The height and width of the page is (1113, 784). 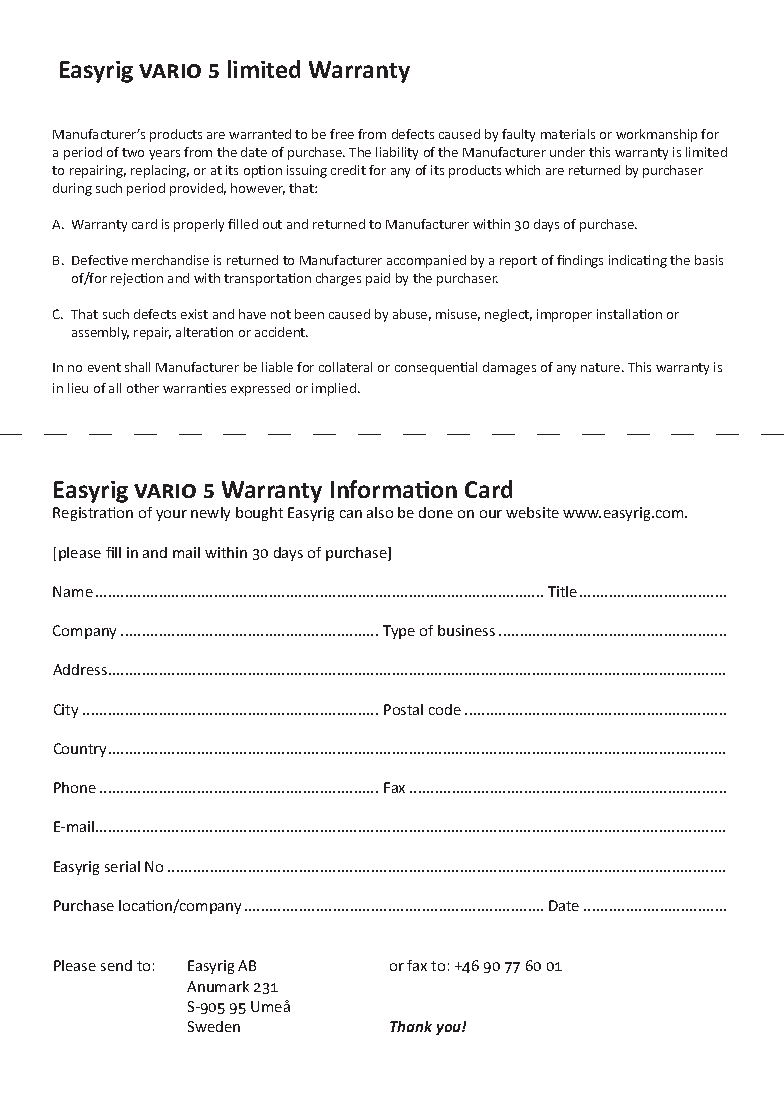 I want to click on workmanship, so click(x=656, y=135).
